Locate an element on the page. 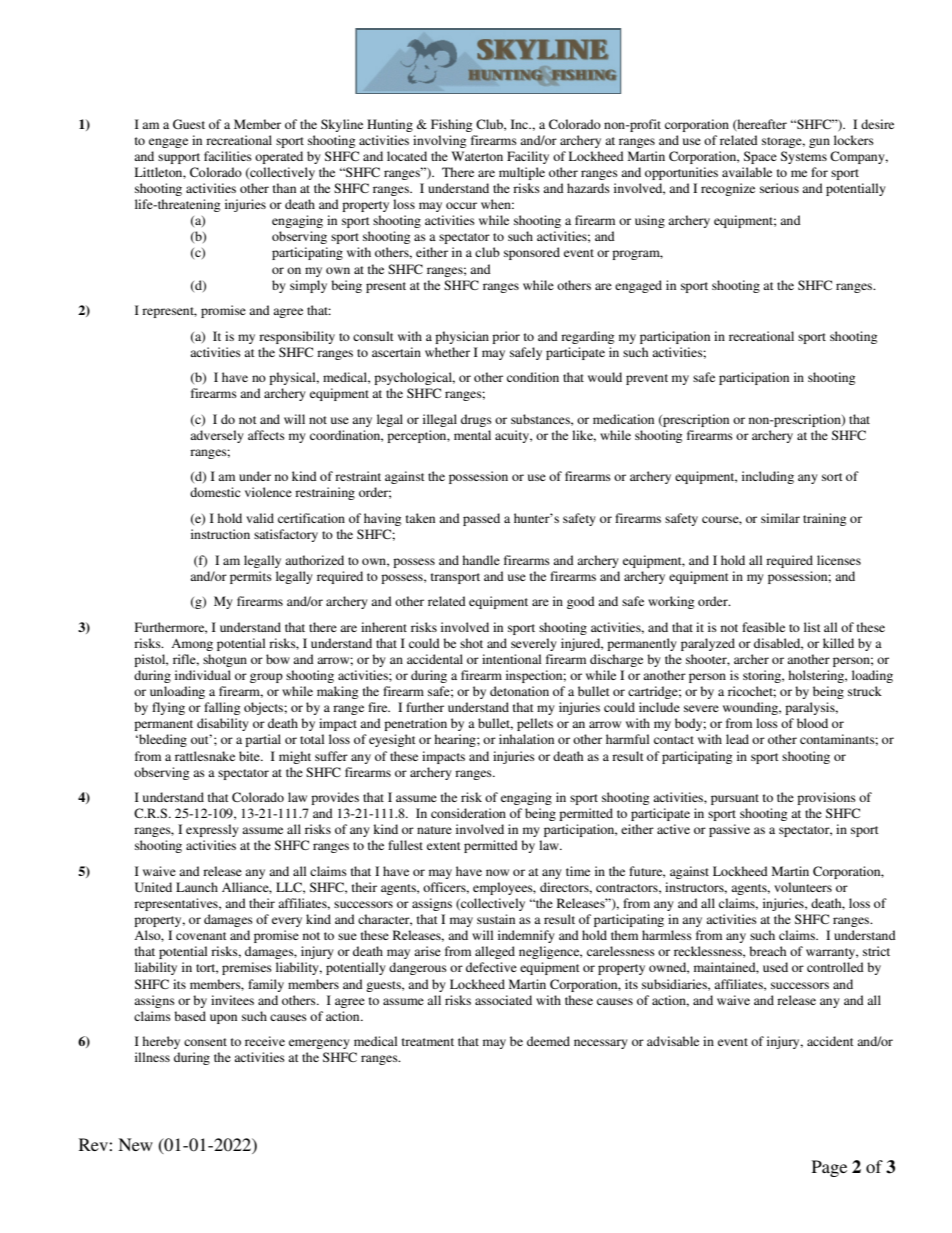 The image size is (952, 1233). list is located at coordinates (812, 627).
